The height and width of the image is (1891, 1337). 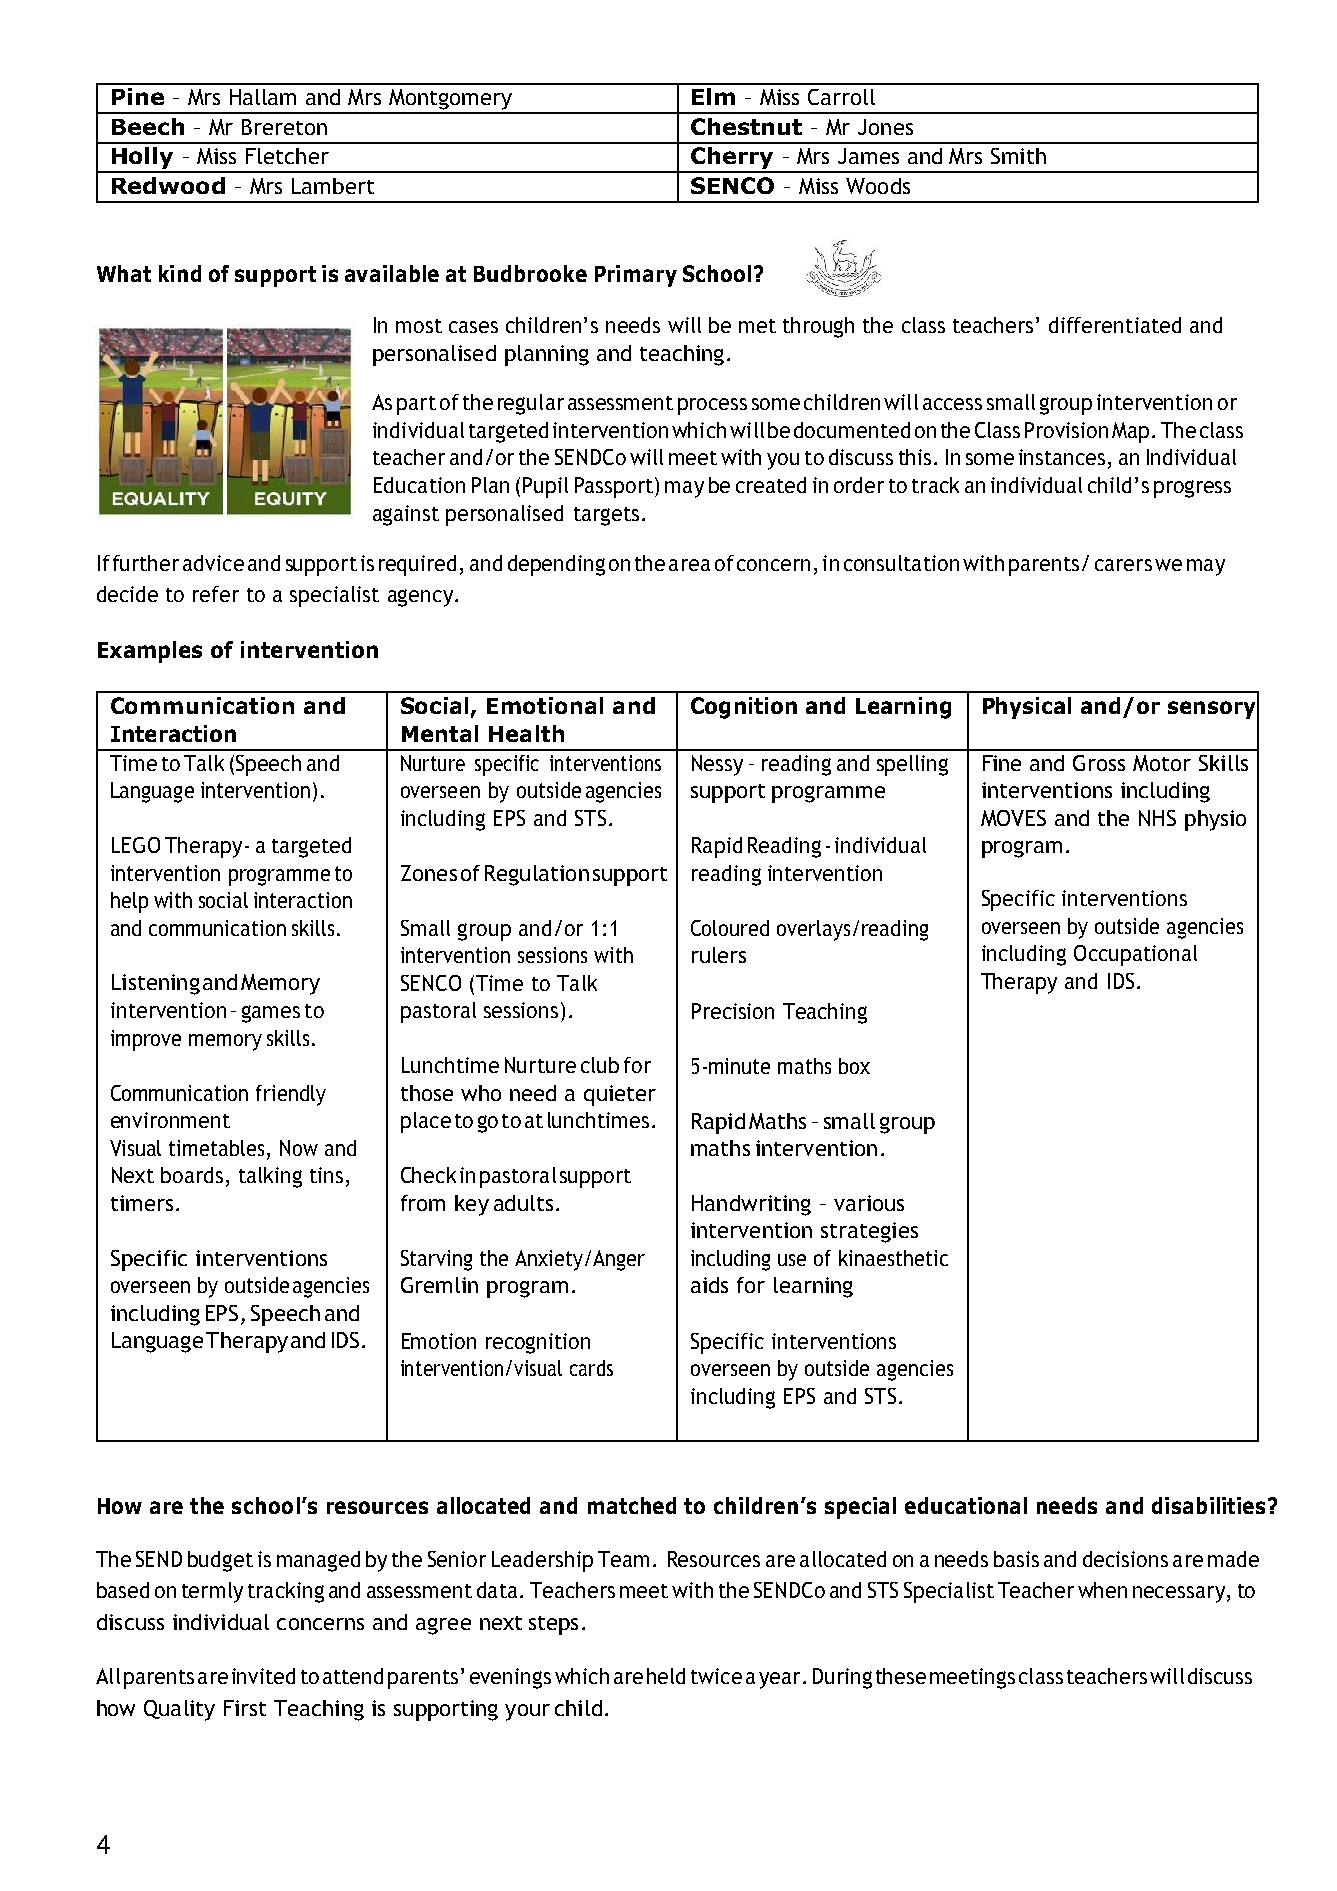 I want to click on when, so click(x=1102, y=1590).
